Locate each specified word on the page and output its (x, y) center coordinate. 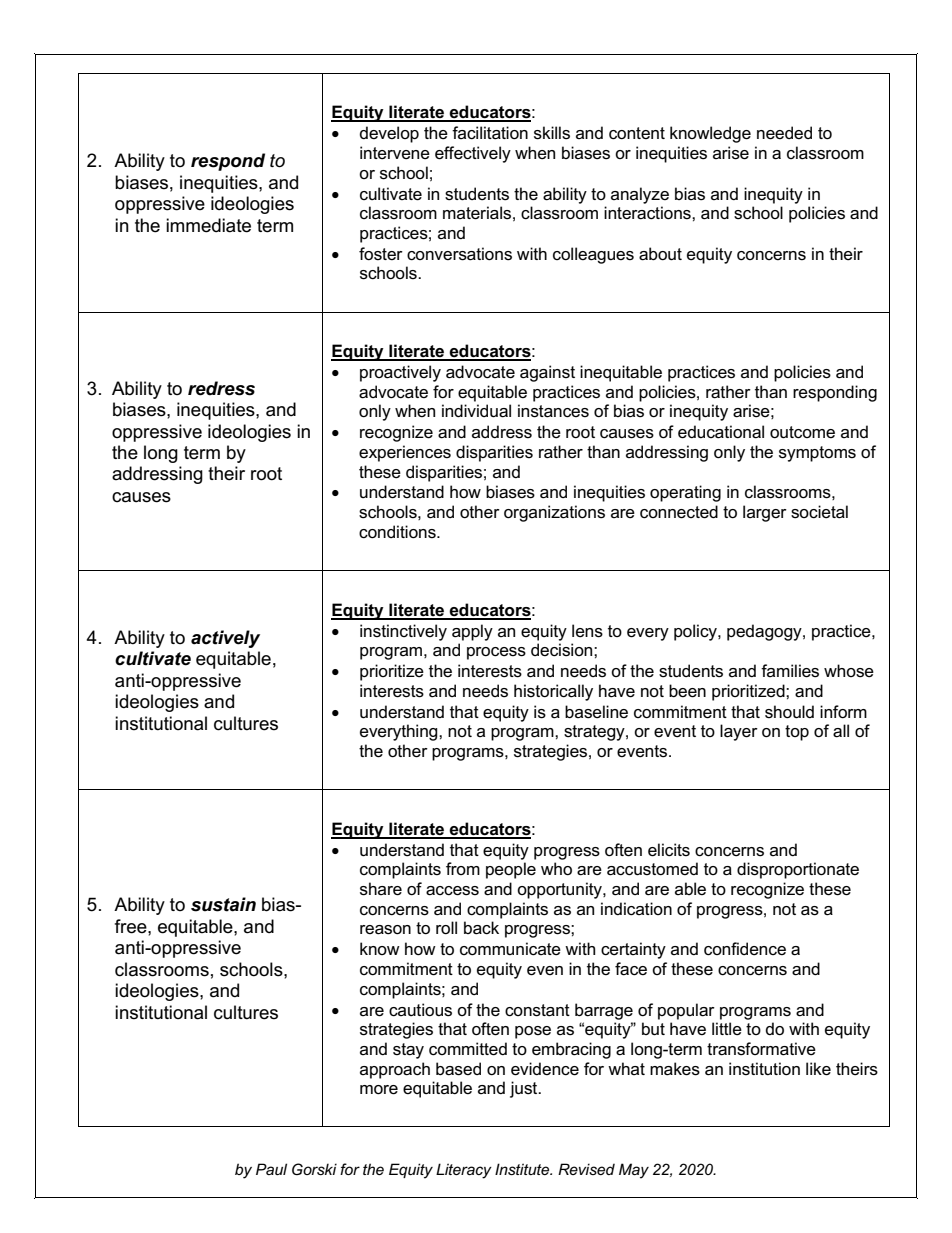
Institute (523, 1169)
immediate (208, 225)
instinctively (403, 632)
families (790, 671)
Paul (271, 1169)
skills (552, 133)
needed (784, 133)
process (496, 653)
